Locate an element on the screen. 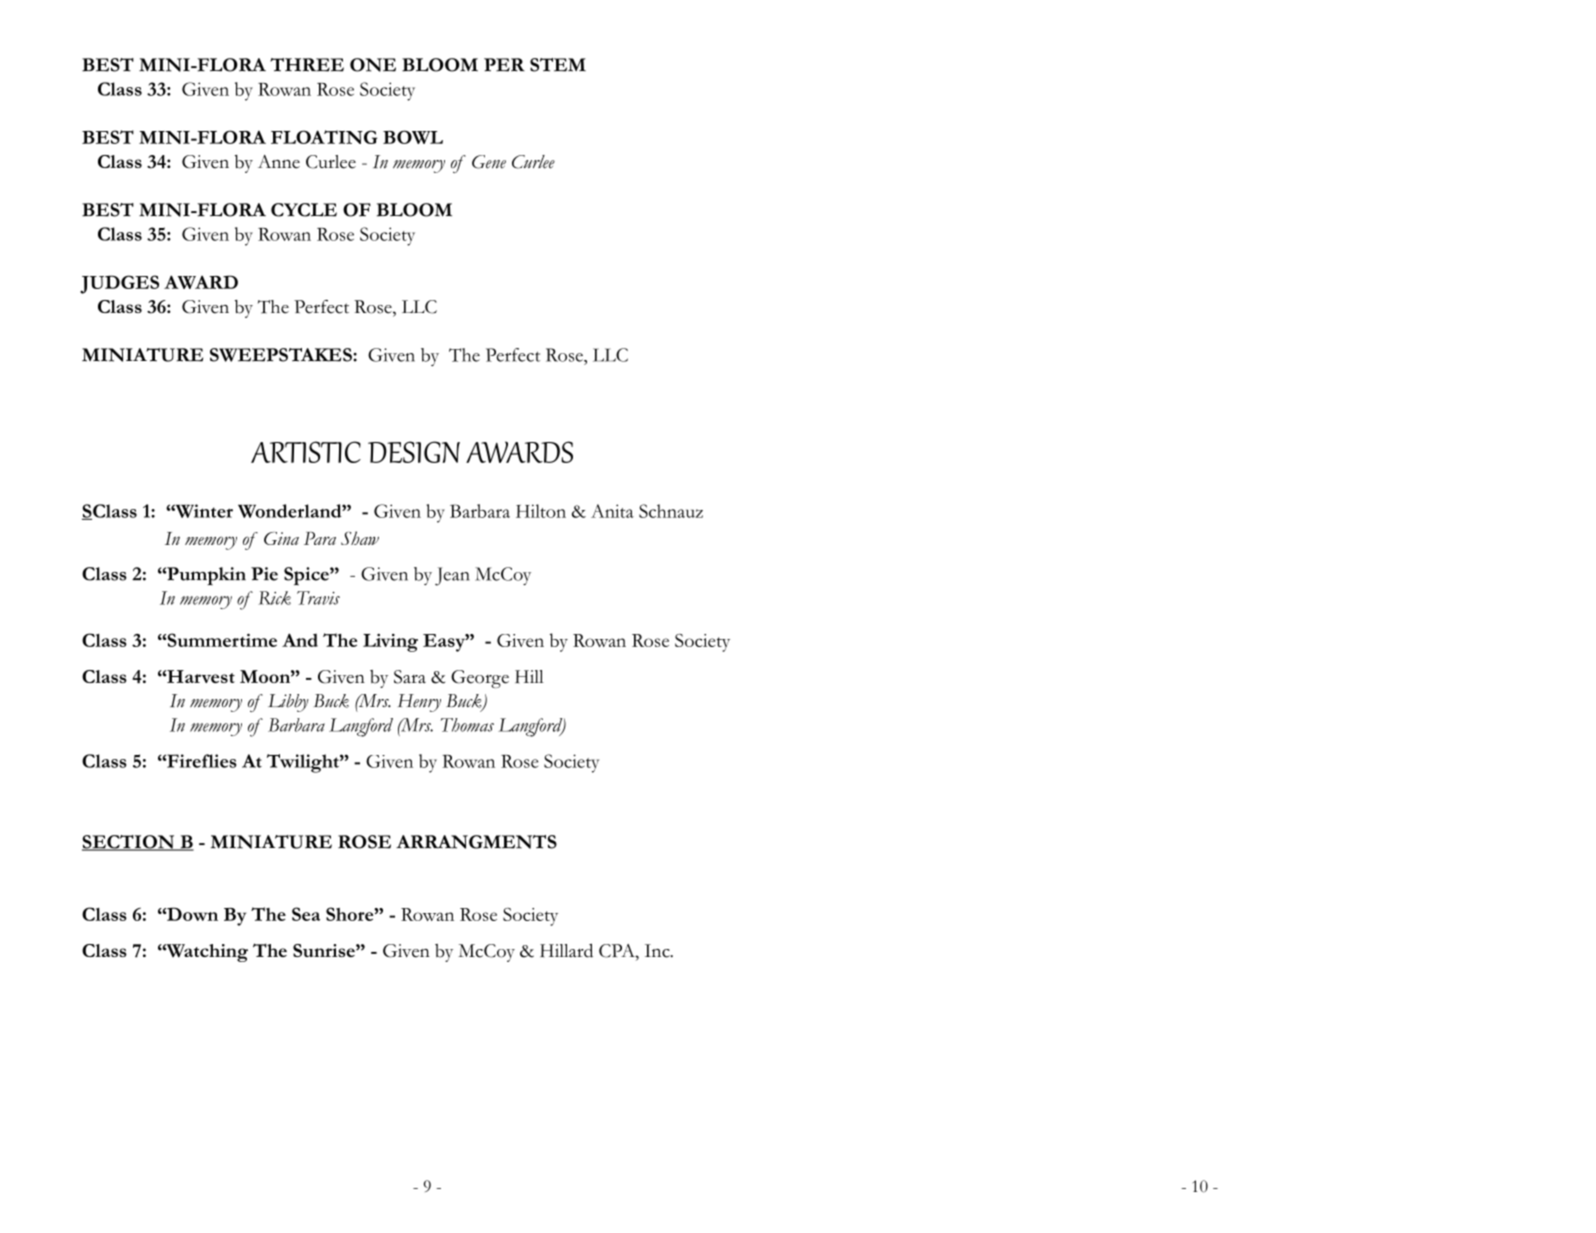 The width and height of the screenshot is (1596, 1233). Libby is located at coordinates (288, 703).
